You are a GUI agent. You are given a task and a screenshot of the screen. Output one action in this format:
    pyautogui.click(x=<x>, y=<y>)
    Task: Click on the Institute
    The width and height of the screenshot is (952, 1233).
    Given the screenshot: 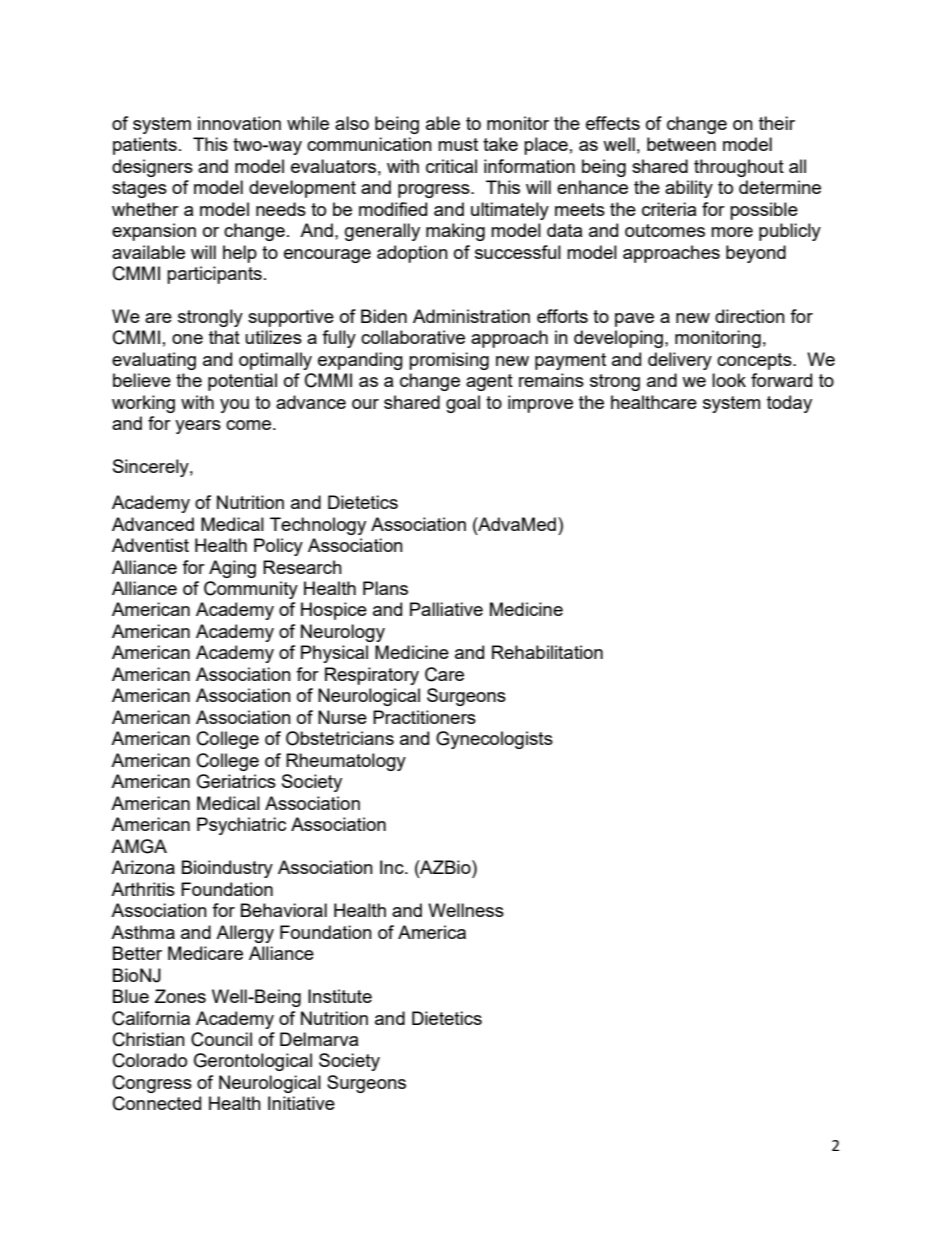 What is the action you would take?
    pyautogui.click(x=340, y=996)
